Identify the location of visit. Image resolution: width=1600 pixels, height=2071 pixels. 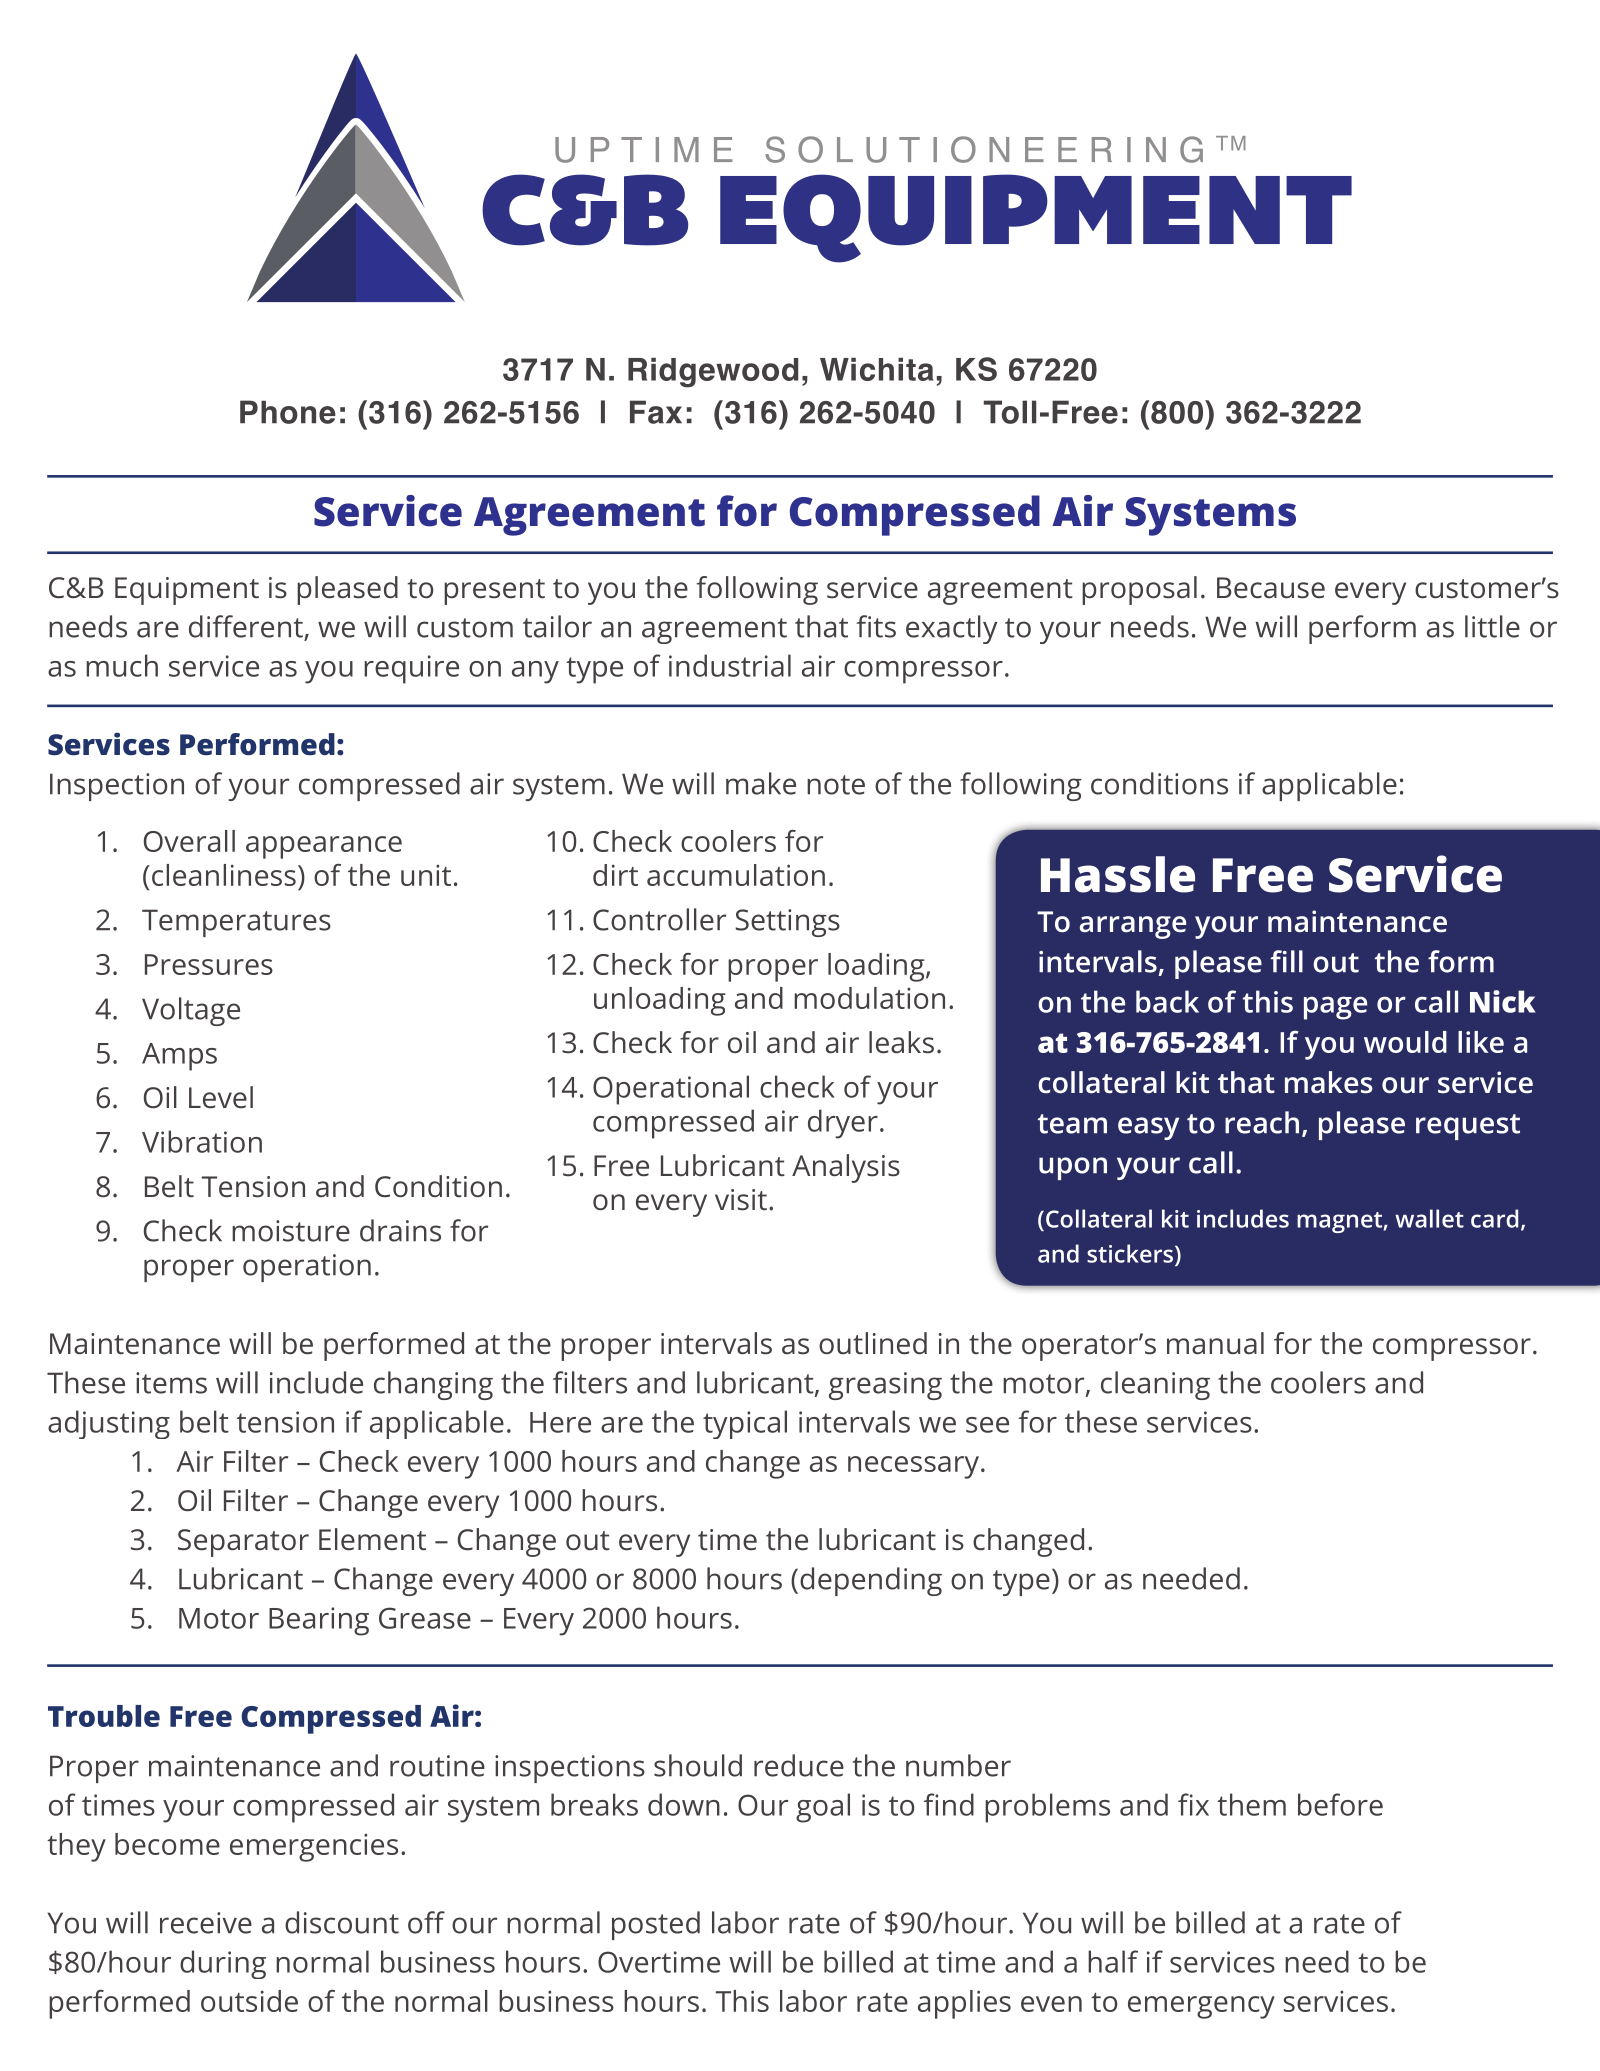
(741, 1200).
